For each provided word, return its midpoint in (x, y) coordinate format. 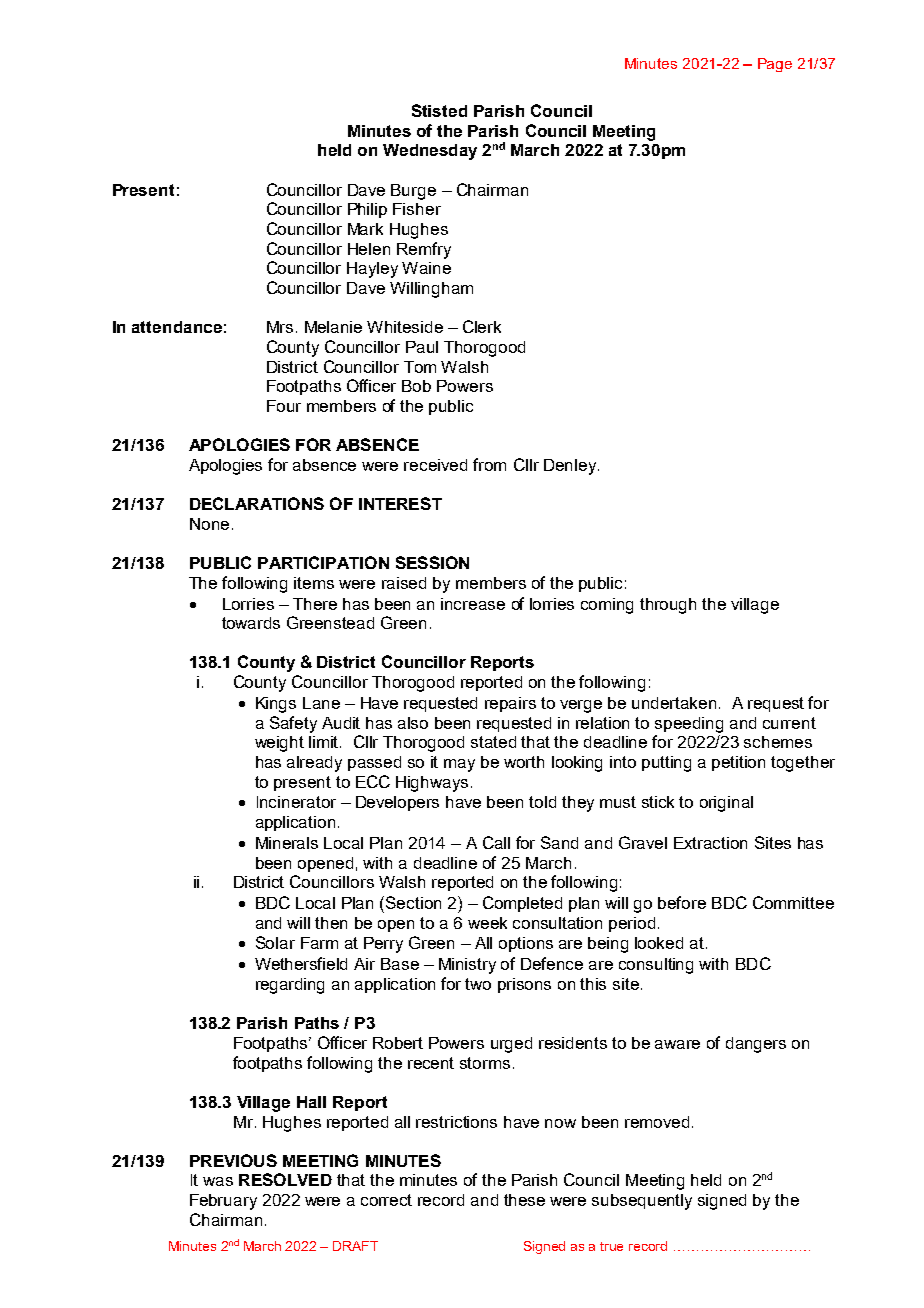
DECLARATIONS (257, 503)
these (524, 1200)
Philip (367, 210)
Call (496, 842)
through (668, 606)
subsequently (642, 1202)
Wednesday (430, 152)
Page (775, 65)
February (223, 1202)
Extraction (710, 843)
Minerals (287, 843)
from (489, 464)
